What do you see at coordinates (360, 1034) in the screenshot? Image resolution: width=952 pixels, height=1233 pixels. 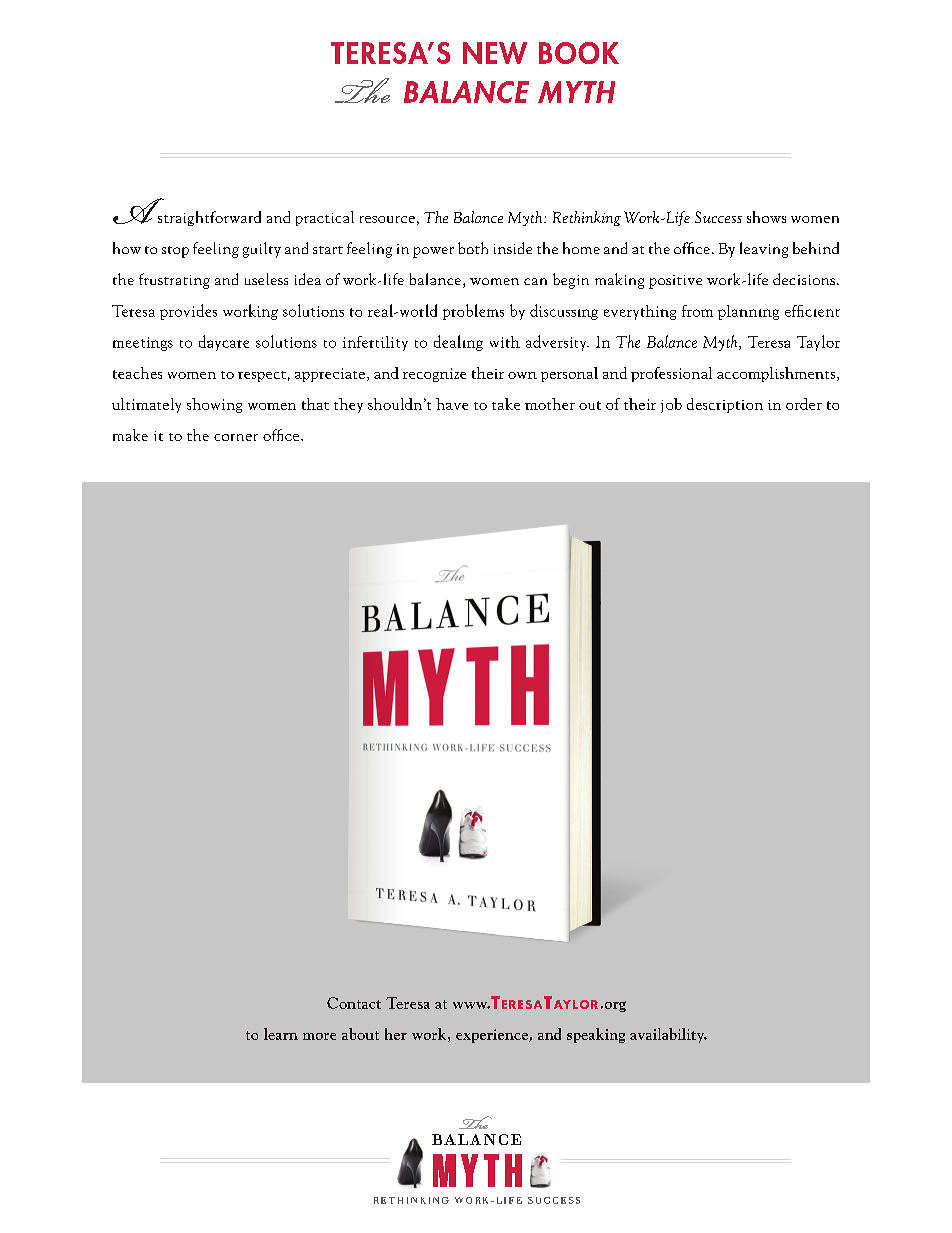 I see `about` at bounding box center [360, 1034].
